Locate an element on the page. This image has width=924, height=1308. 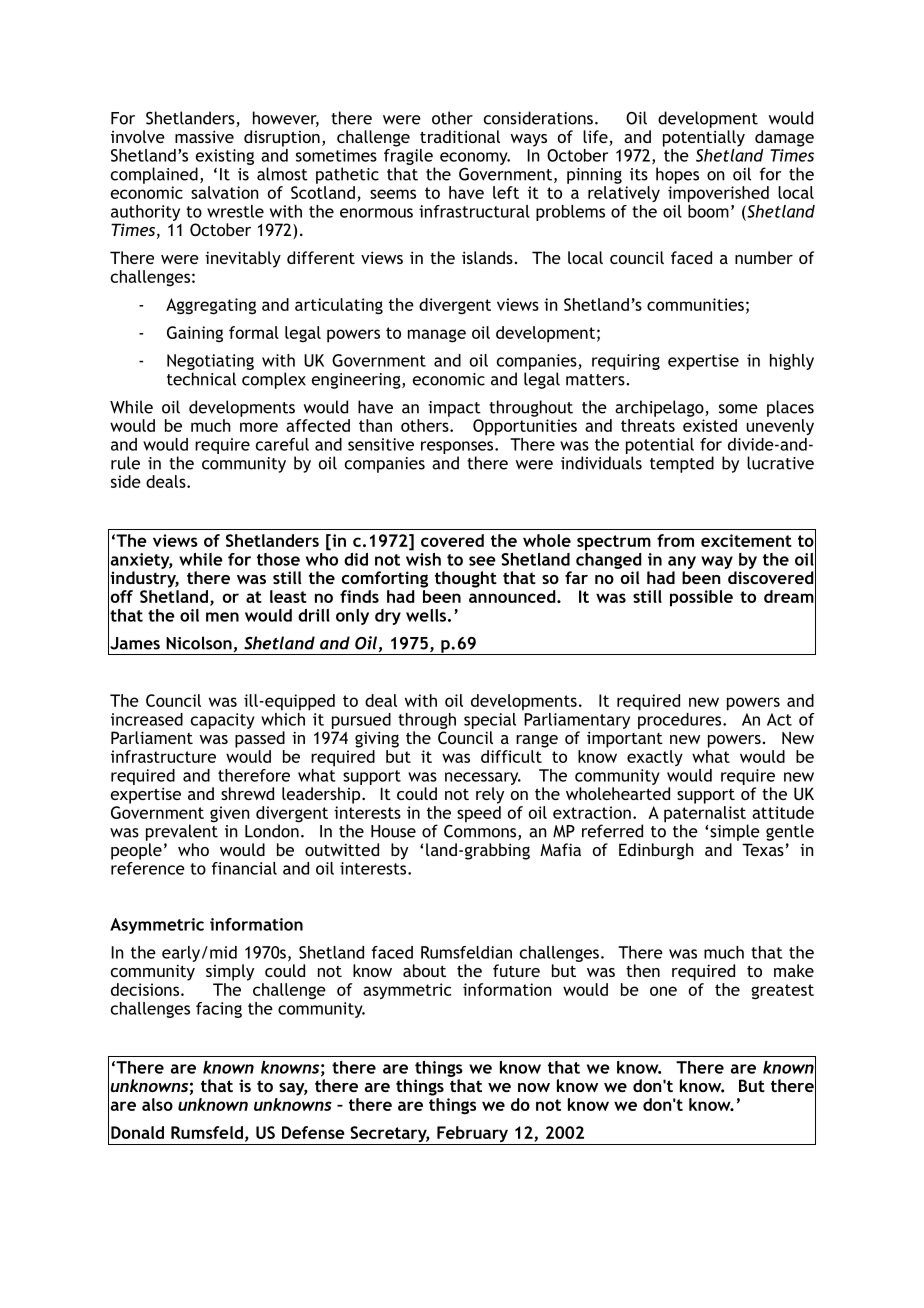
possible is located at coordinates (701, 598).
